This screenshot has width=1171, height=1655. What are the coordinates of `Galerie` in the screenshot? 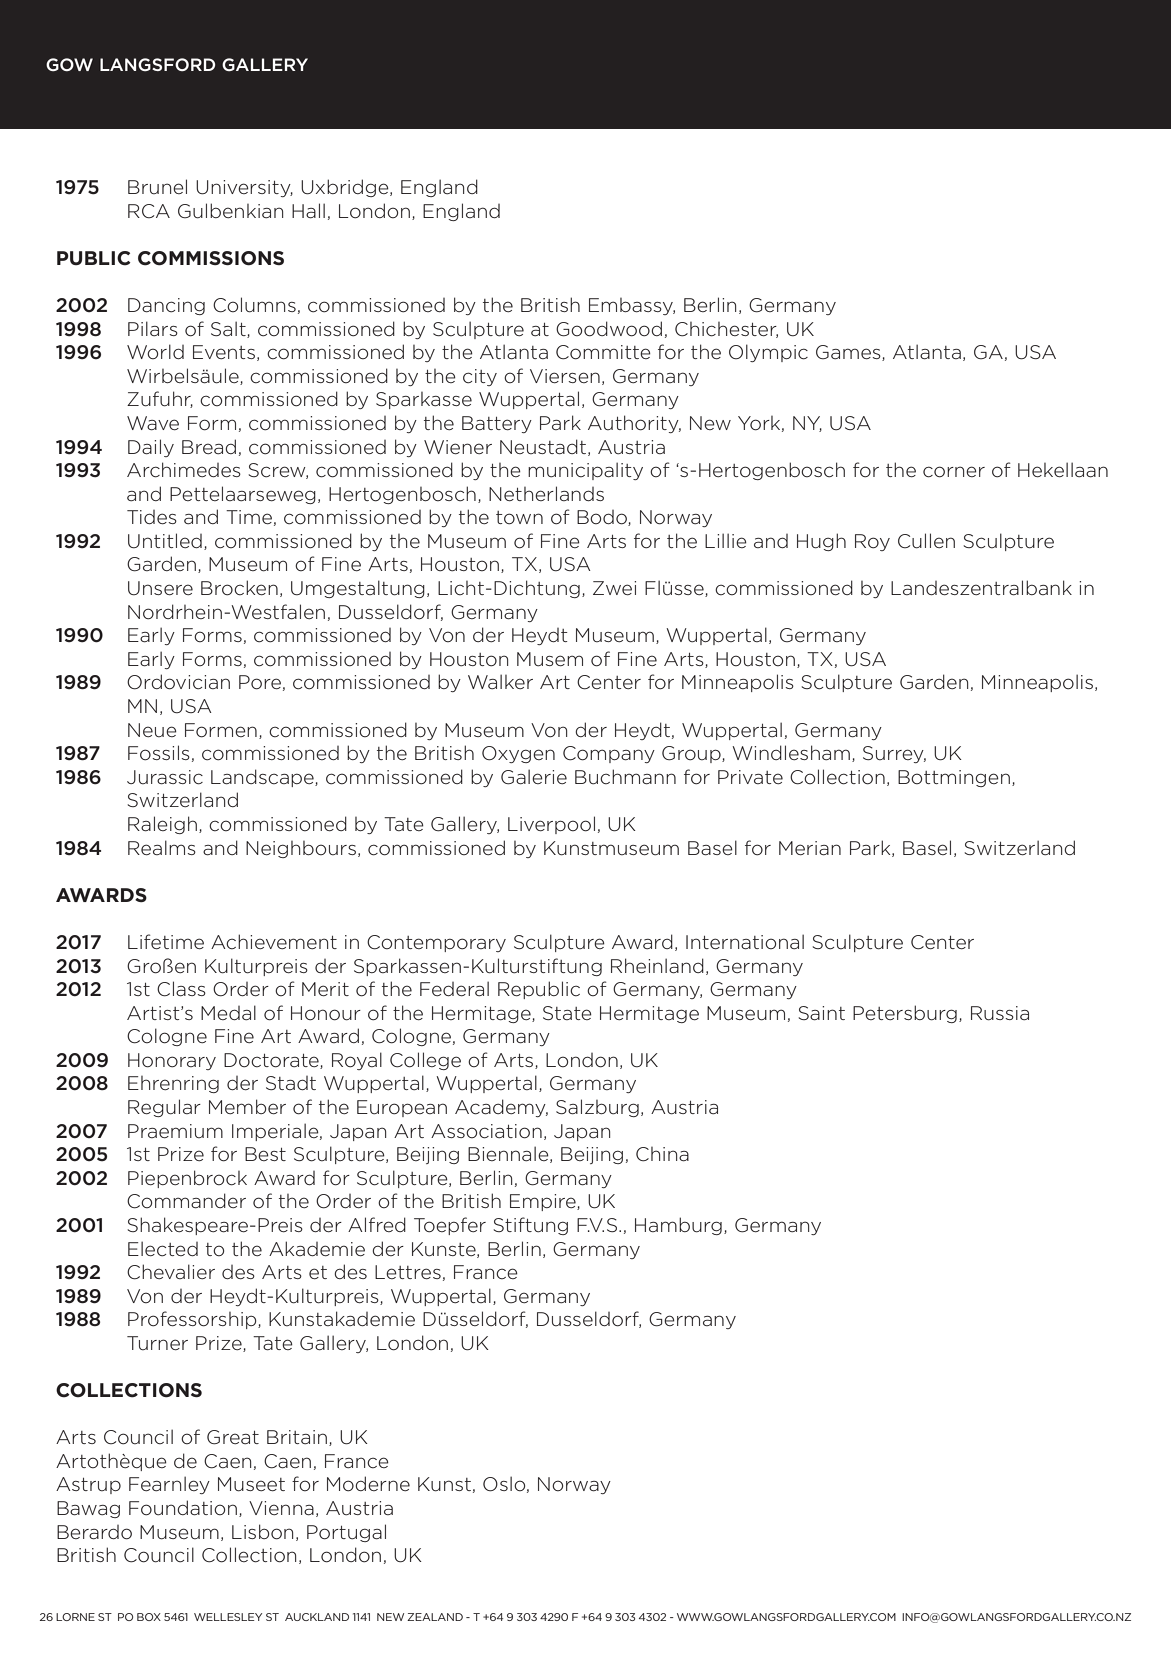 It's located at (534, 777).
